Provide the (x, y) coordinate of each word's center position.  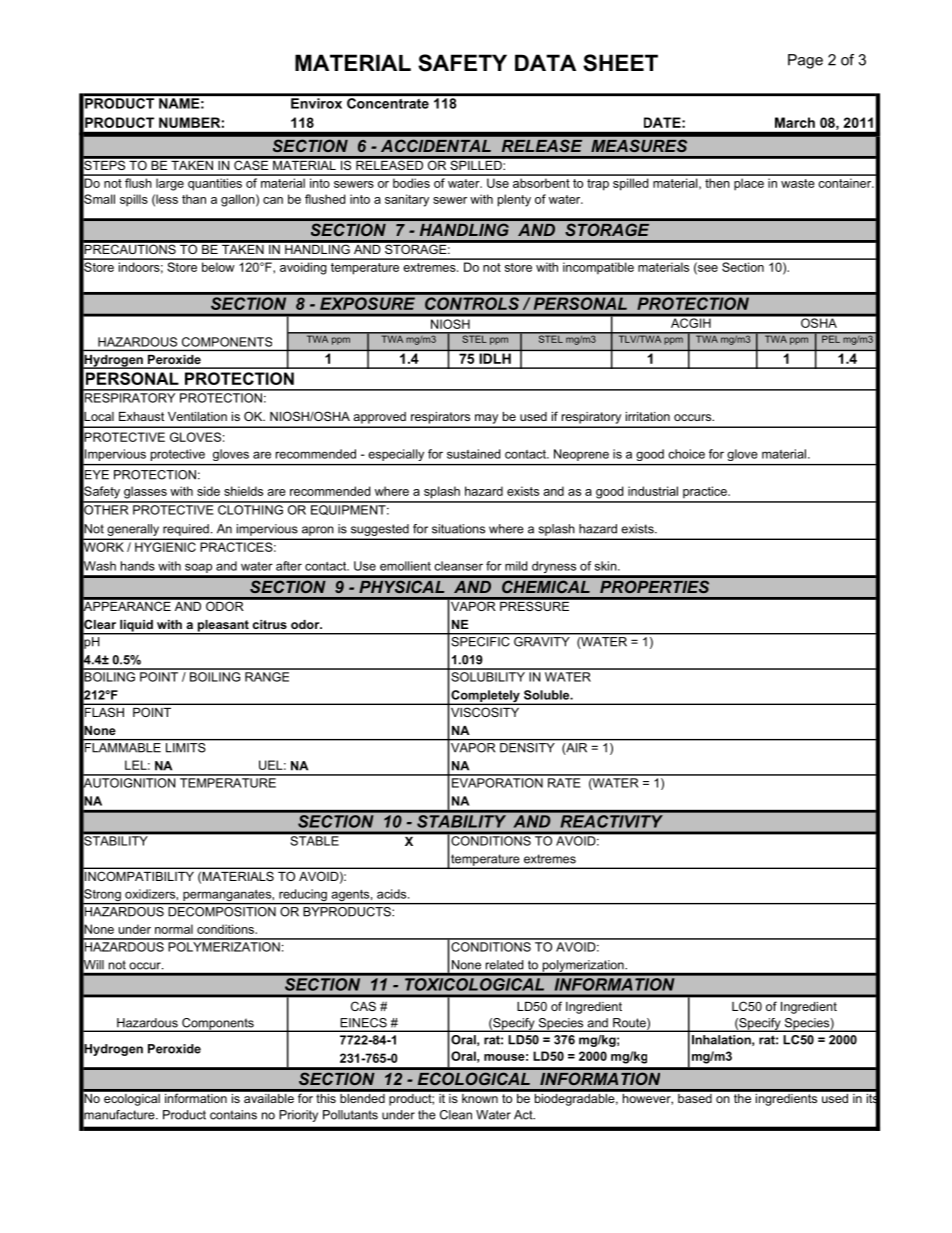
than (194, 199)
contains (233, 1115)
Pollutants (350, 1115)
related (504, 965)
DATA (545, 62)
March (795, 122)
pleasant (223, 627)
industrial (653, 491)
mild (516, 566)
